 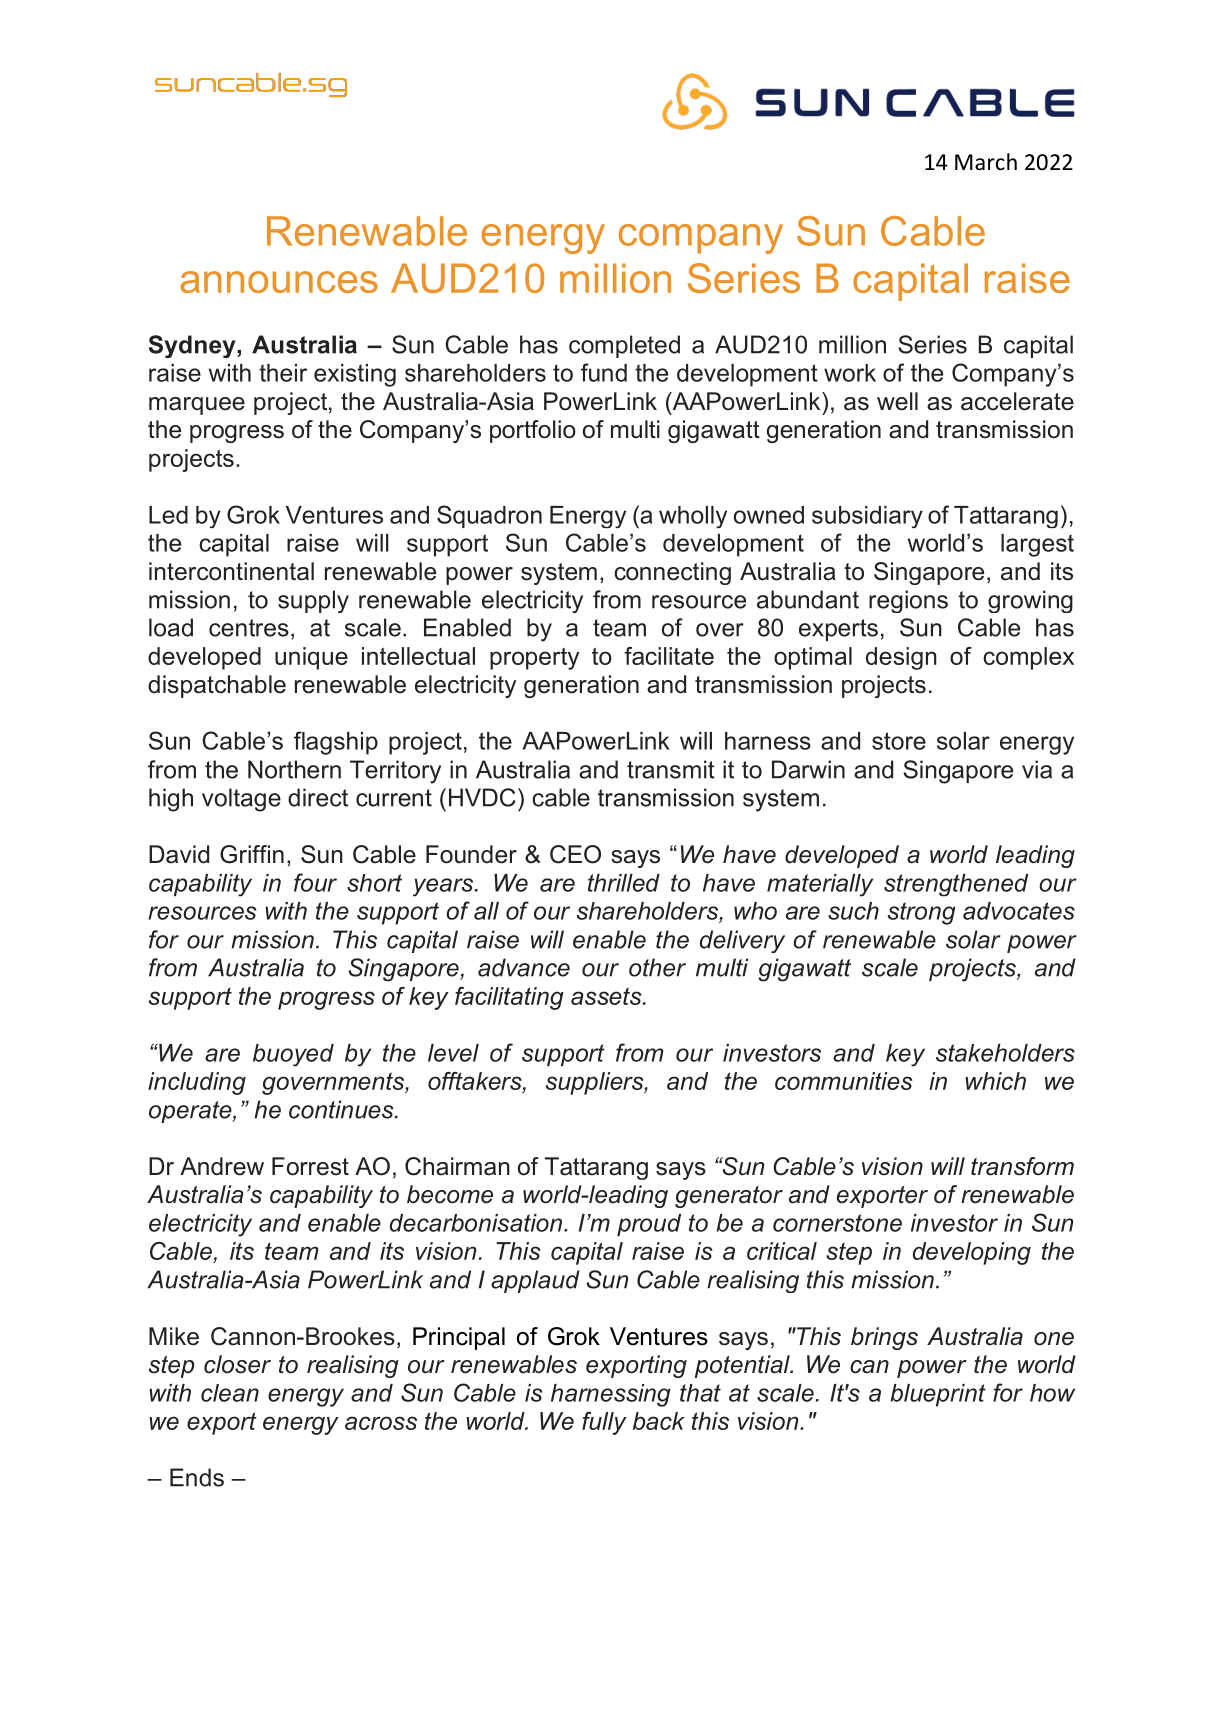 I want to click on voltage, so click(x=241, y=800).
